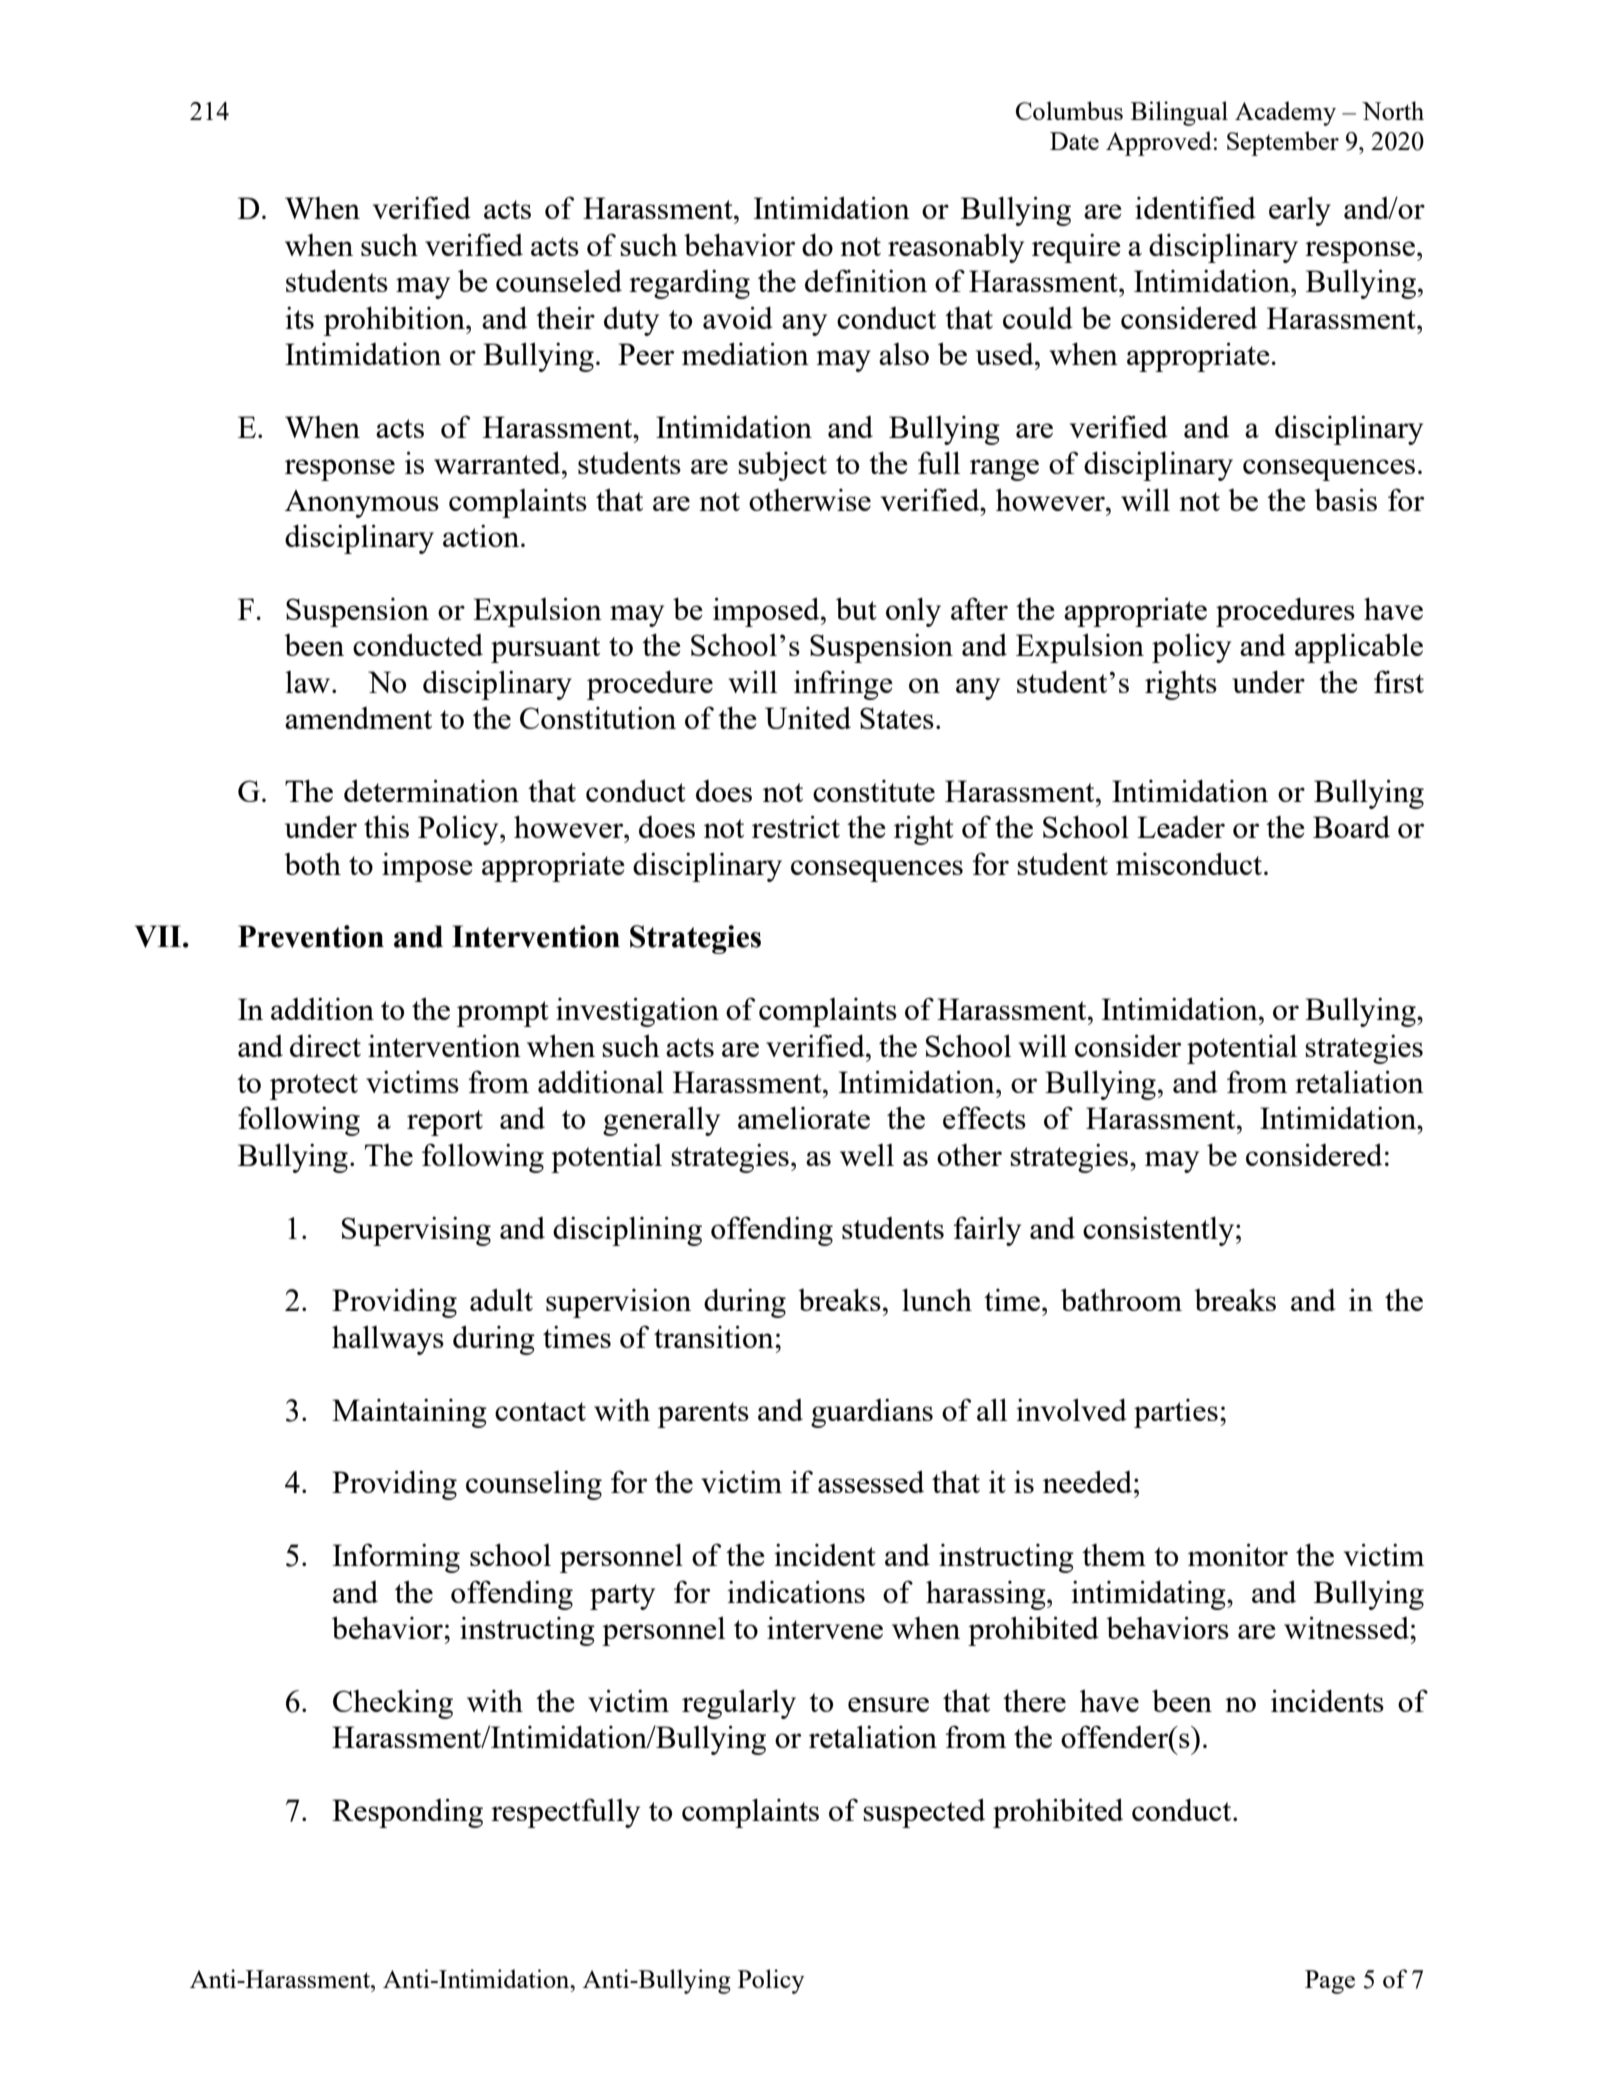  I want to click on definition, so click(866, 280).
